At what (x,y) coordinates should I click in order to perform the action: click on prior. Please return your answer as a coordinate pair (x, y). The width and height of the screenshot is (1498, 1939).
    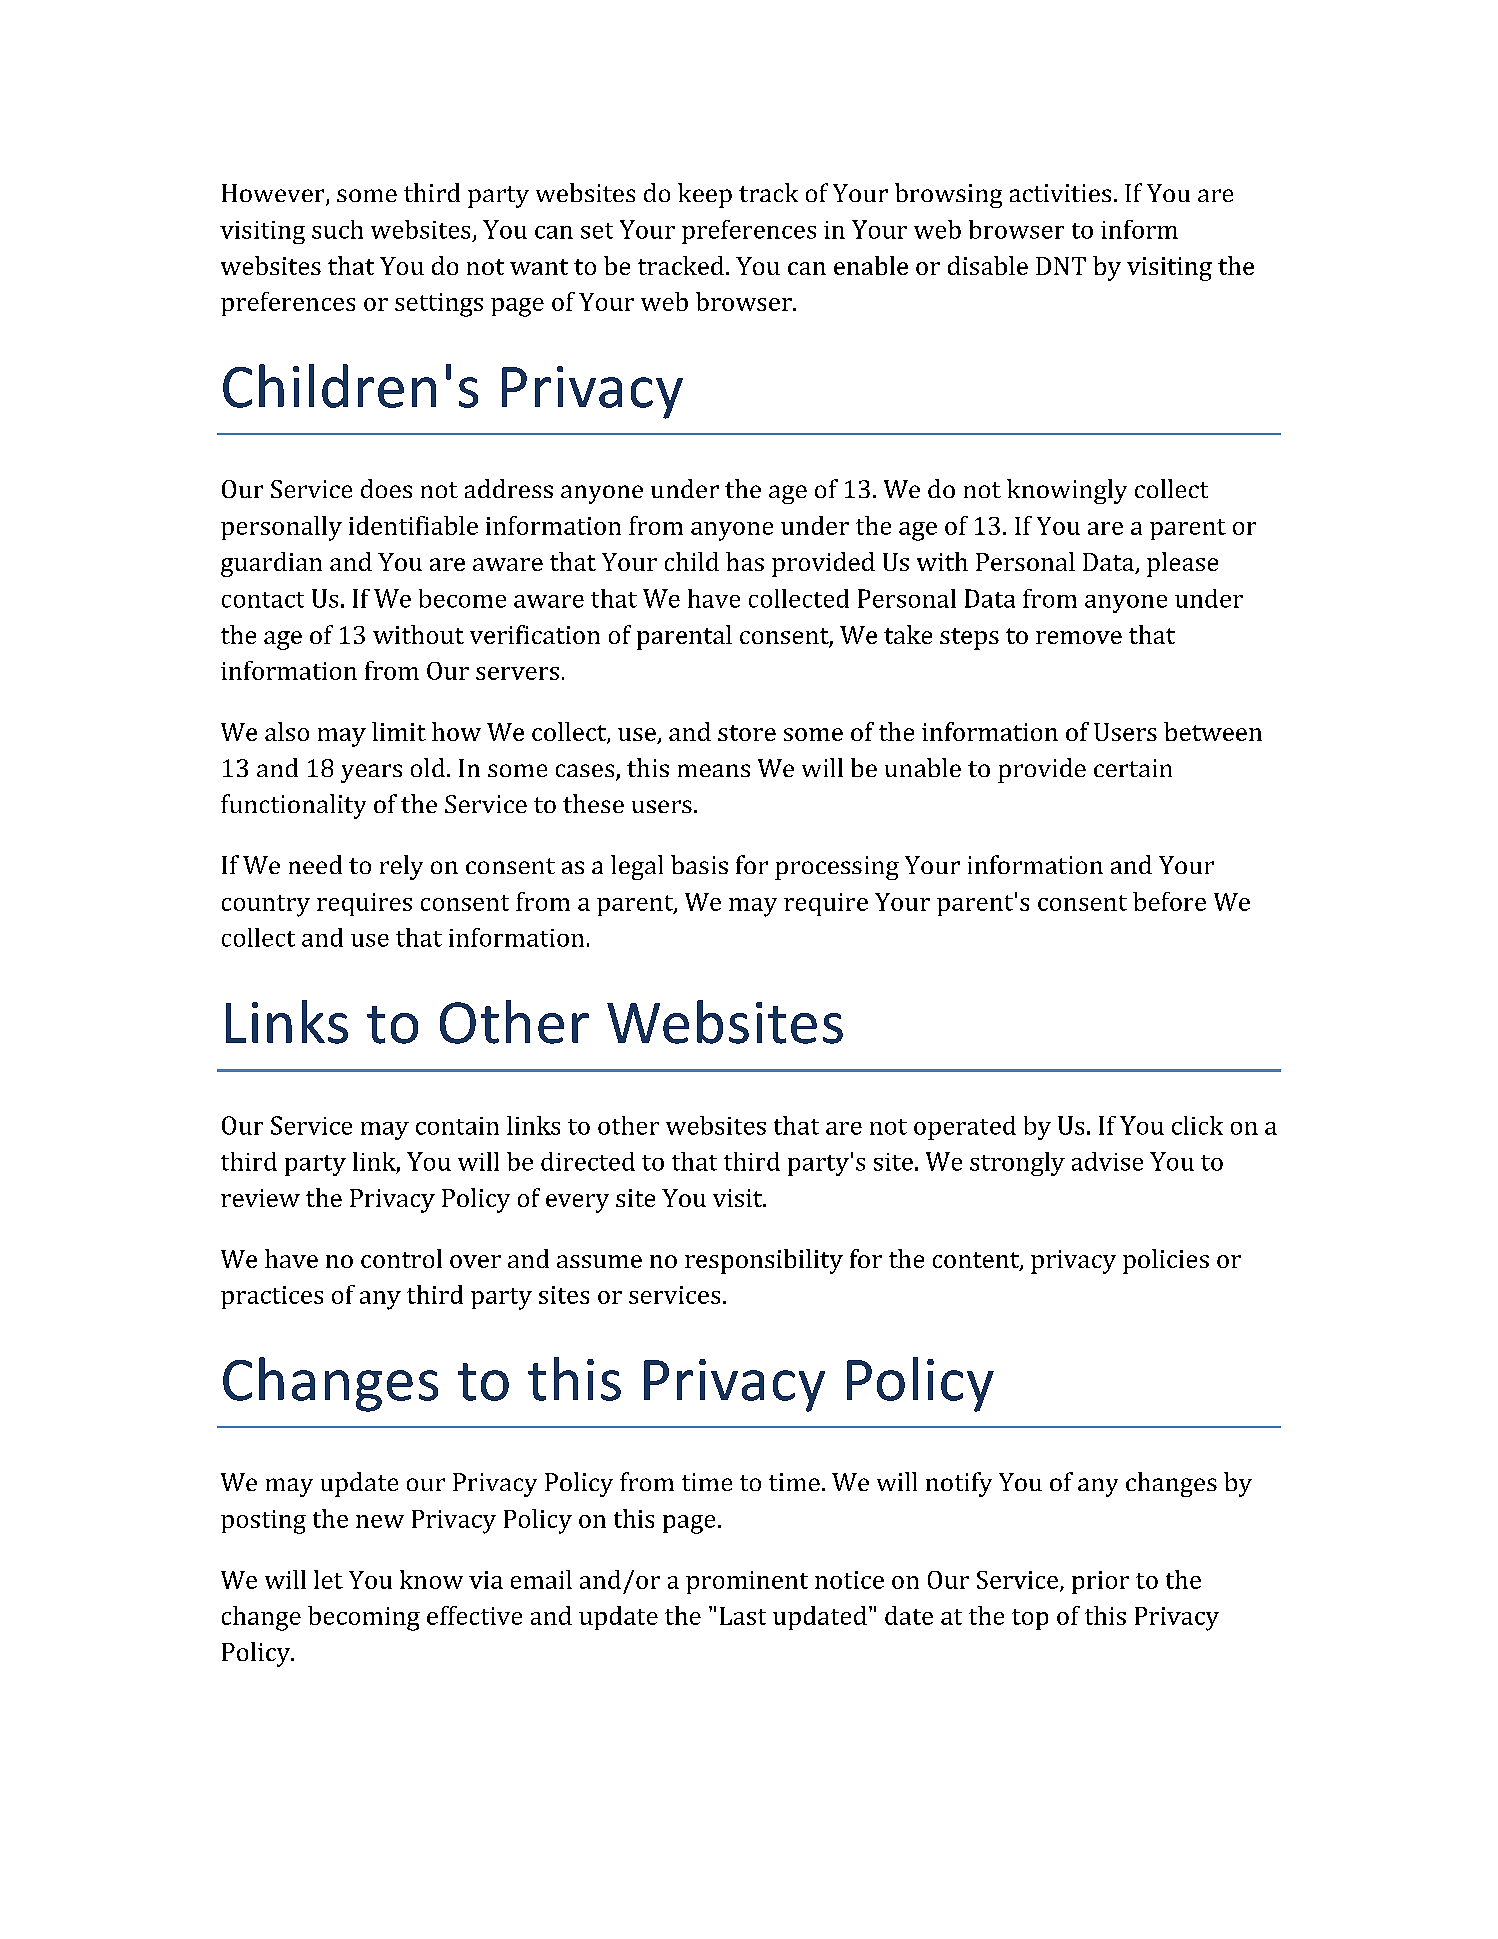
    Looking at the image, I should click on (1100, 1582).
